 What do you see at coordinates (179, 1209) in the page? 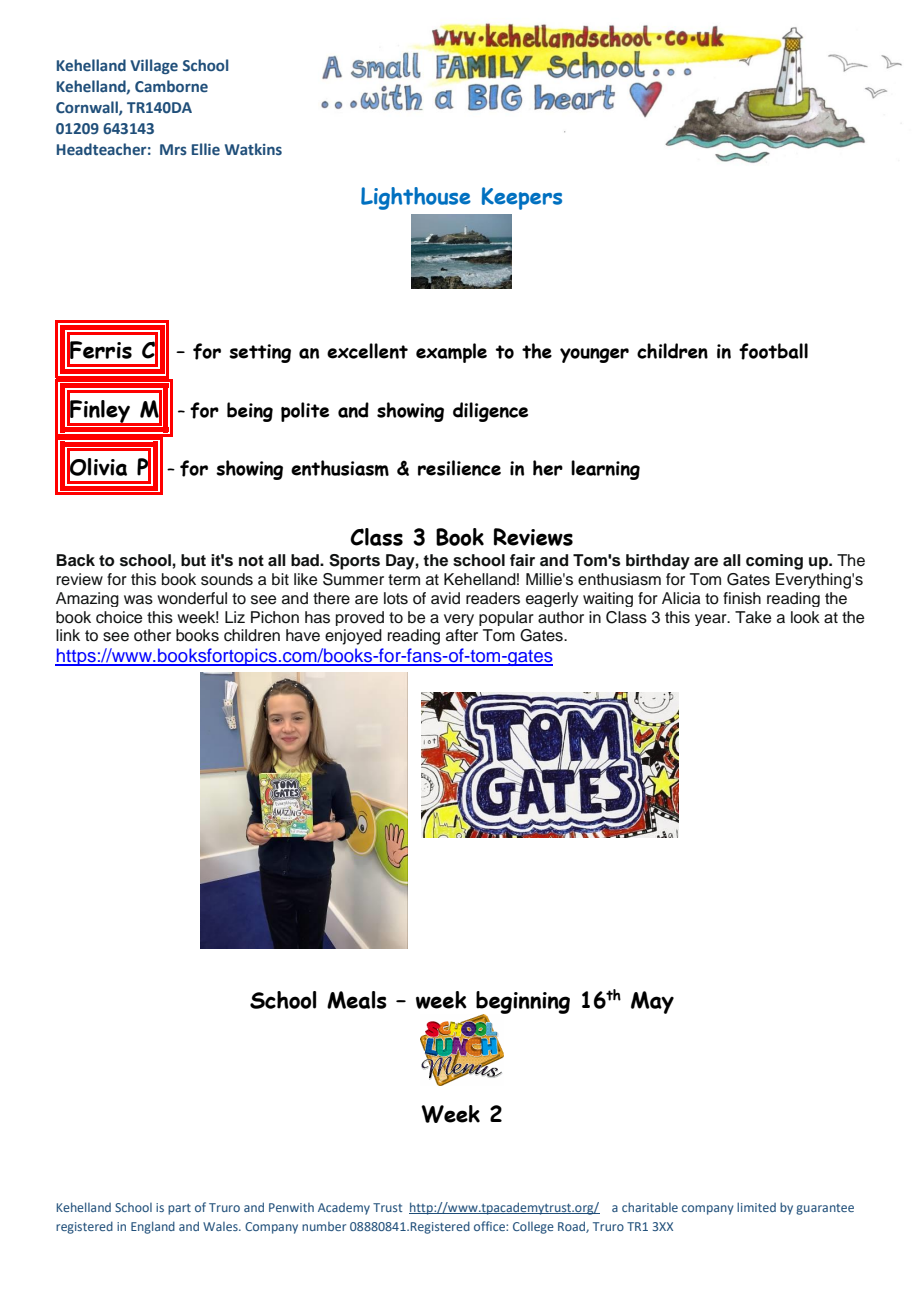
I see `part` at bounding box center [179, 1209].
